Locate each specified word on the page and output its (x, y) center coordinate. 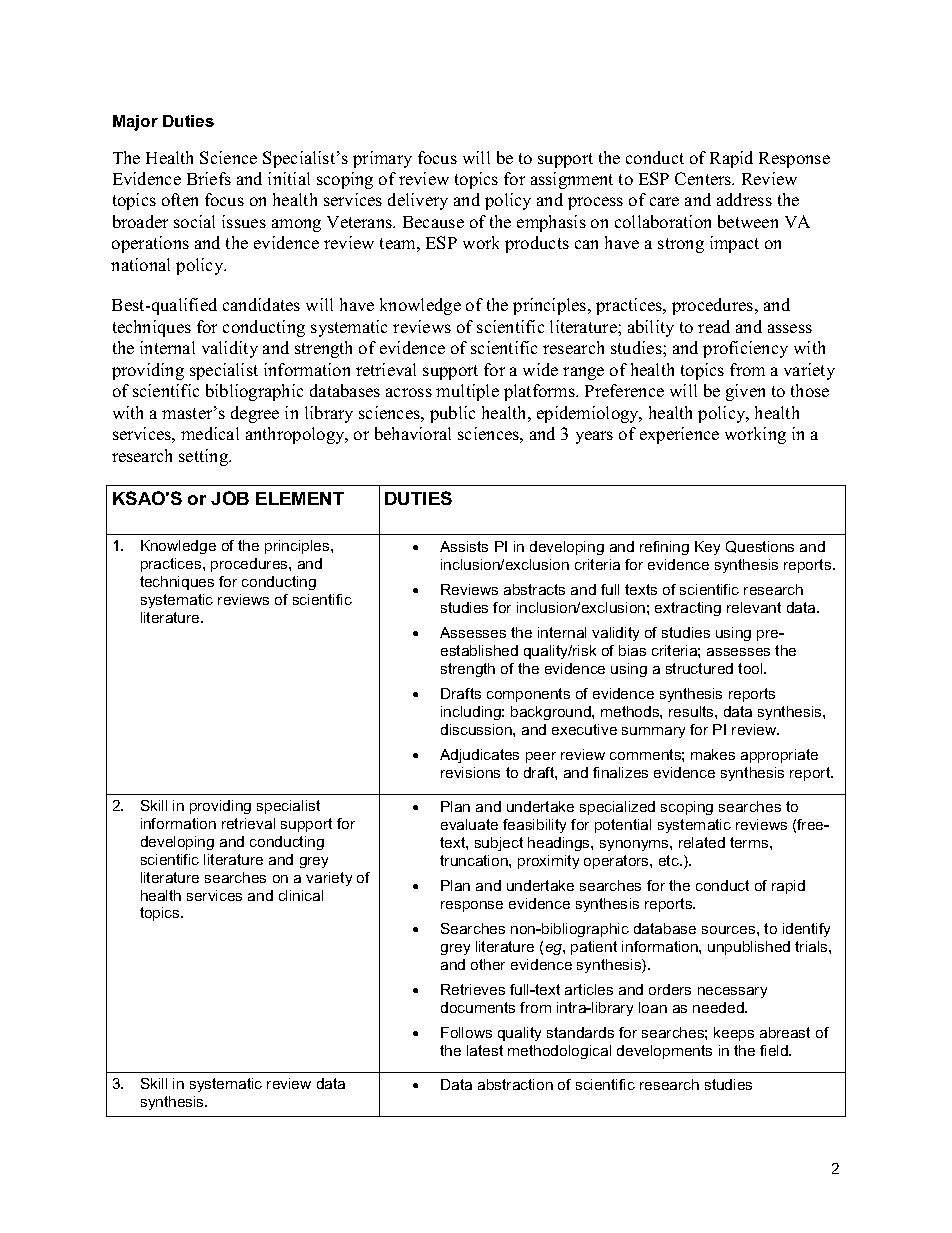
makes (713, 754)
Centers (704, 178)
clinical (301, 895)
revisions (470, 772)
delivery (418, 201)
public (452, 414)
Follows (466, 1032)
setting (205, 457)
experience (679, 435)
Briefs (209, 178)
